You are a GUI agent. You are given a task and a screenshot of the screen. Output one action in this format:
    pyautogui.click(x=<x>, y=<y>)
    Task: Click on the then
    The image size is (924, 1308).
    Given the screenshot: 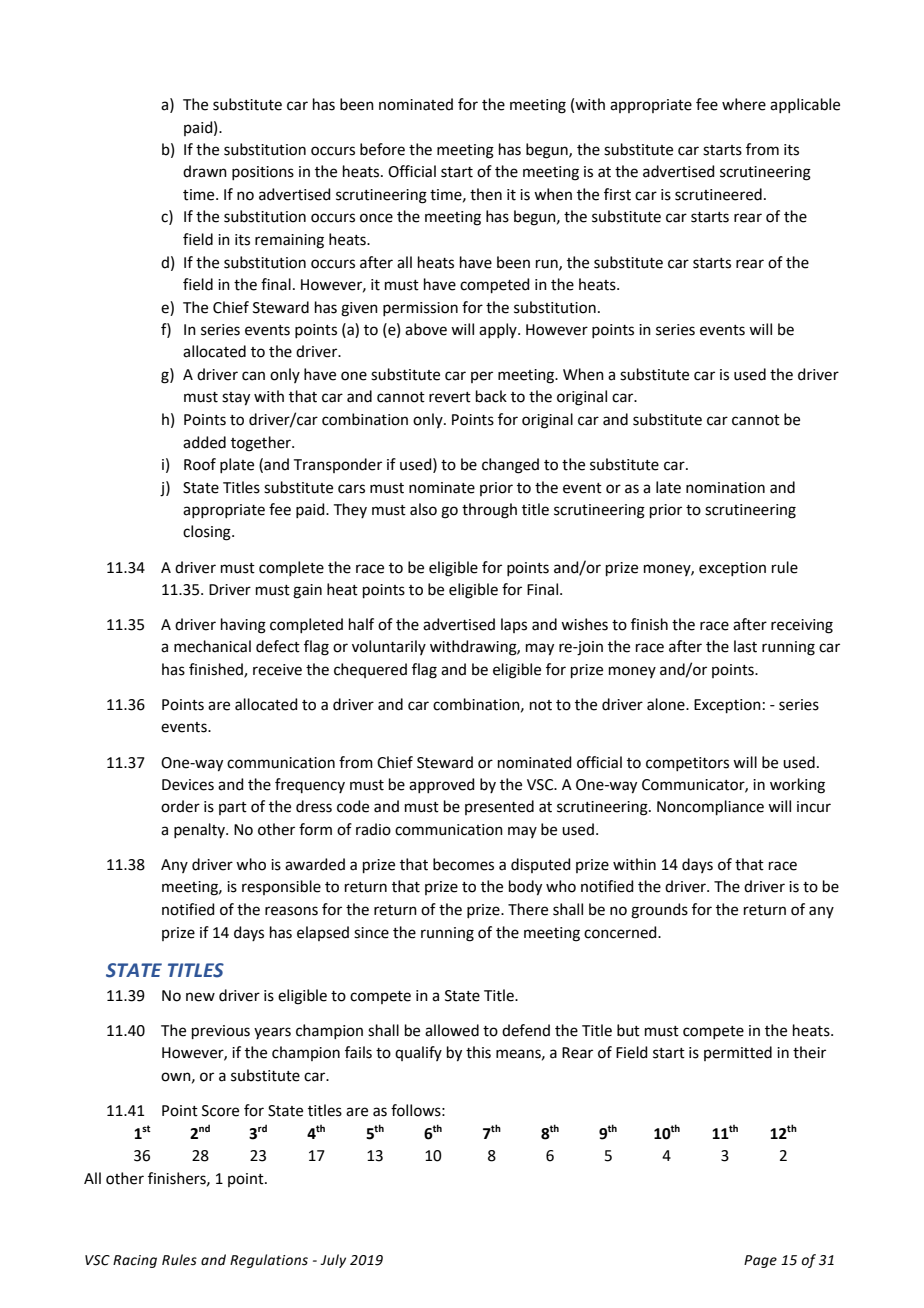 What is the action you would take?
    pyautogui.click(x=486, y=194)
